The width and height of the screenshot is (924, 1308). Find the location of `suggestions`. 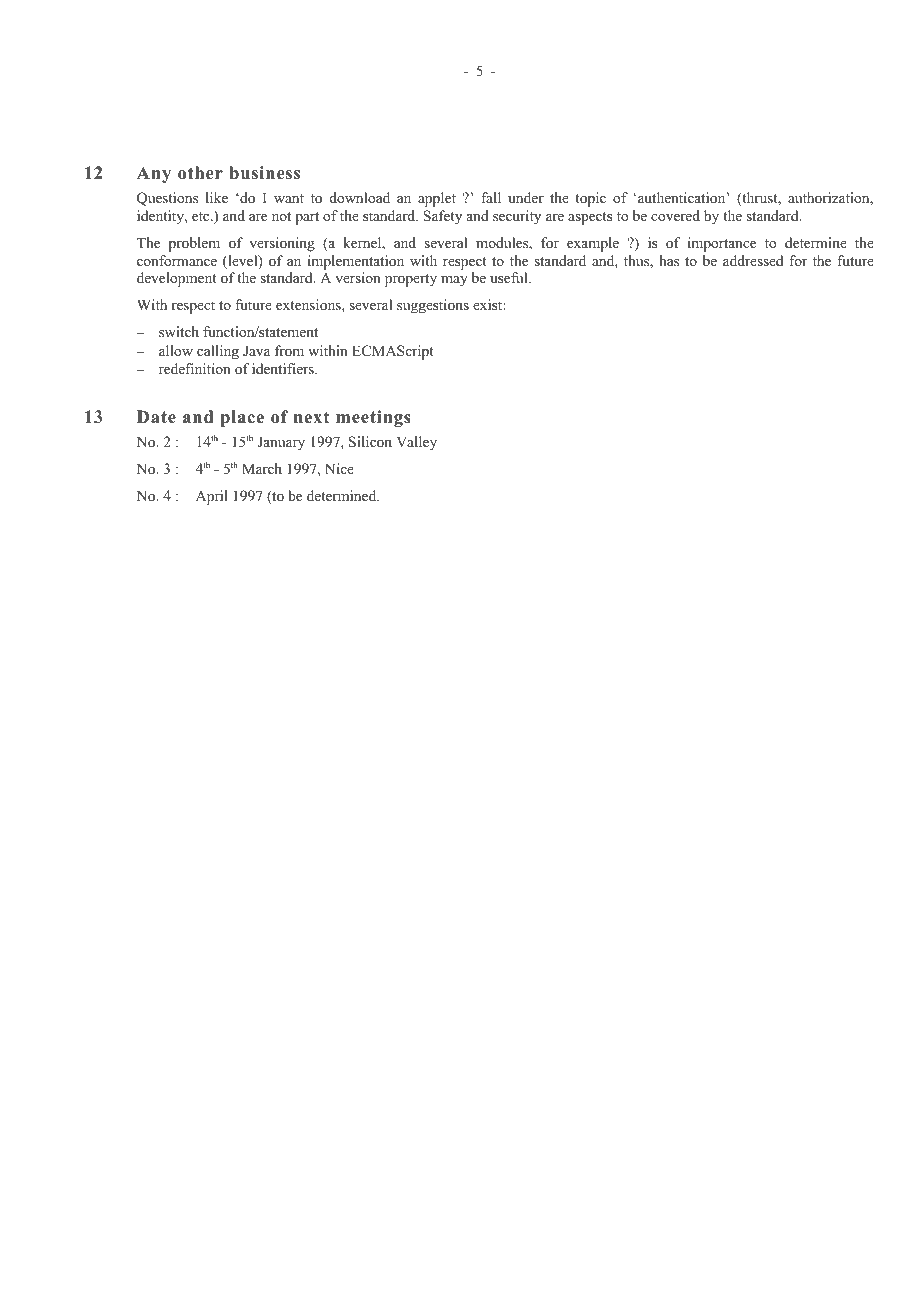

suggestions is located at coordinates (433, 306).
